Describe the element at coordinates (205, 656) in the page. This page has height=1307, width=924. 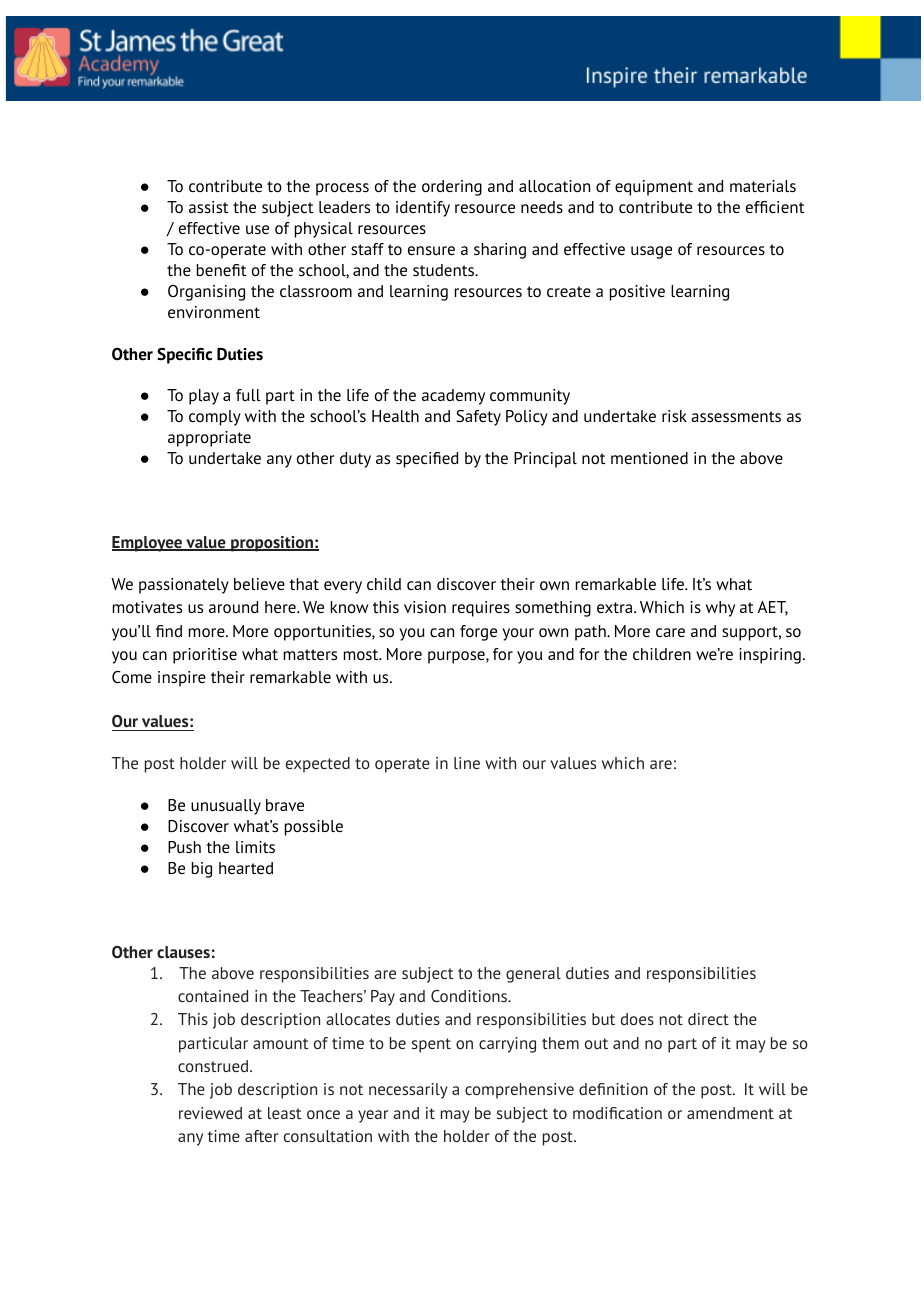
I see `prioritise` at that location.
